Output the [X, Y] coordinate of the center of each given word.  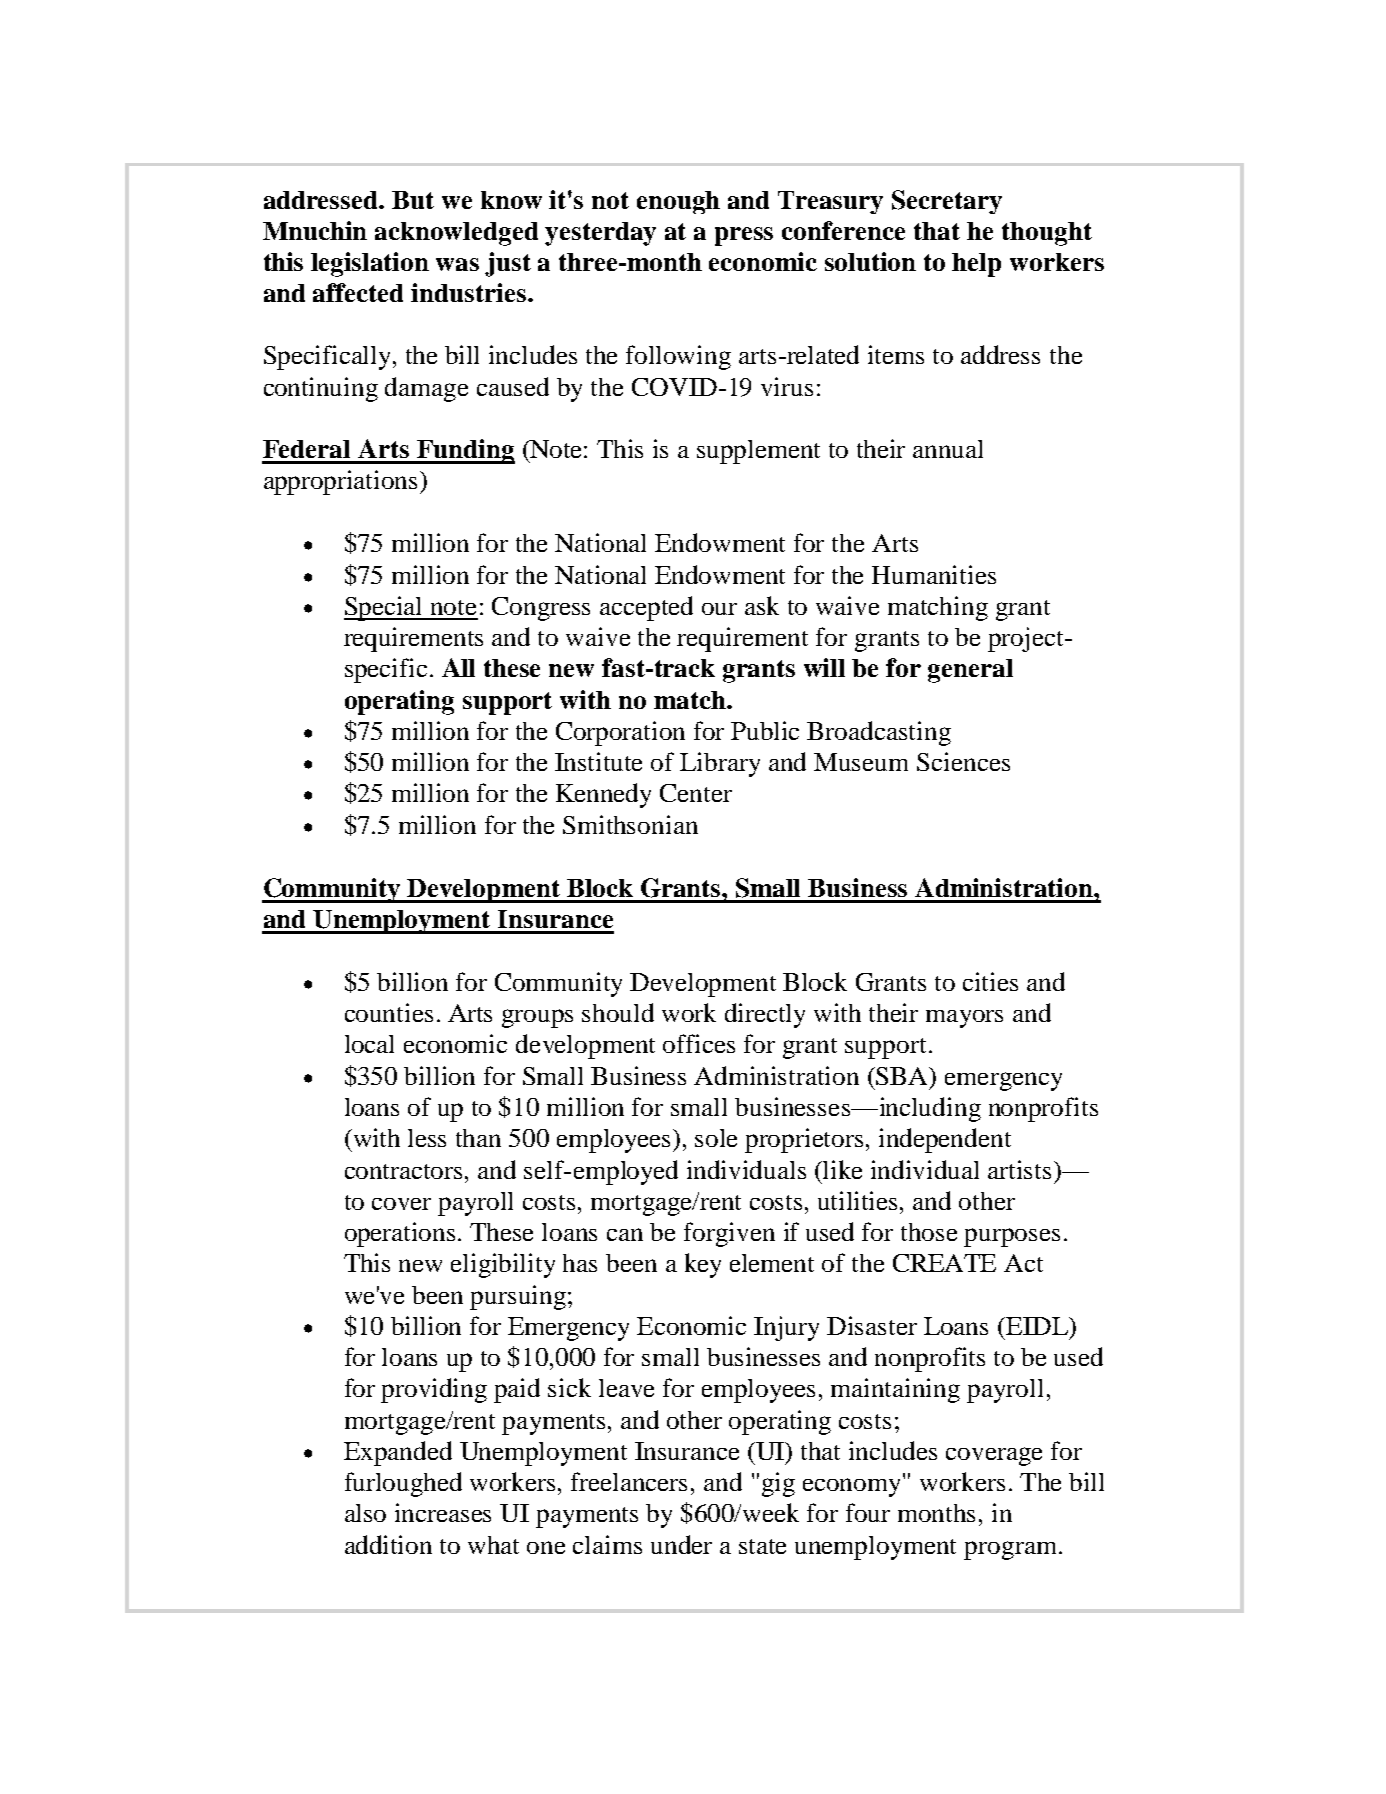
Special [385, 608]
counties [389, 1012]
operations [400, 1234]
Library [720, 764]
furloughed [403, 1484]
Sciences [963, 761]
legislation [370, 264]
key [703, 1265]
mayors [964, 1019]
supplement [758, 452]
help [976, 265]
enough [678, 202]
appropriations [342, 482]
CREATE [944, 1263]
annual [948, 449]
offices [699, 1043]
